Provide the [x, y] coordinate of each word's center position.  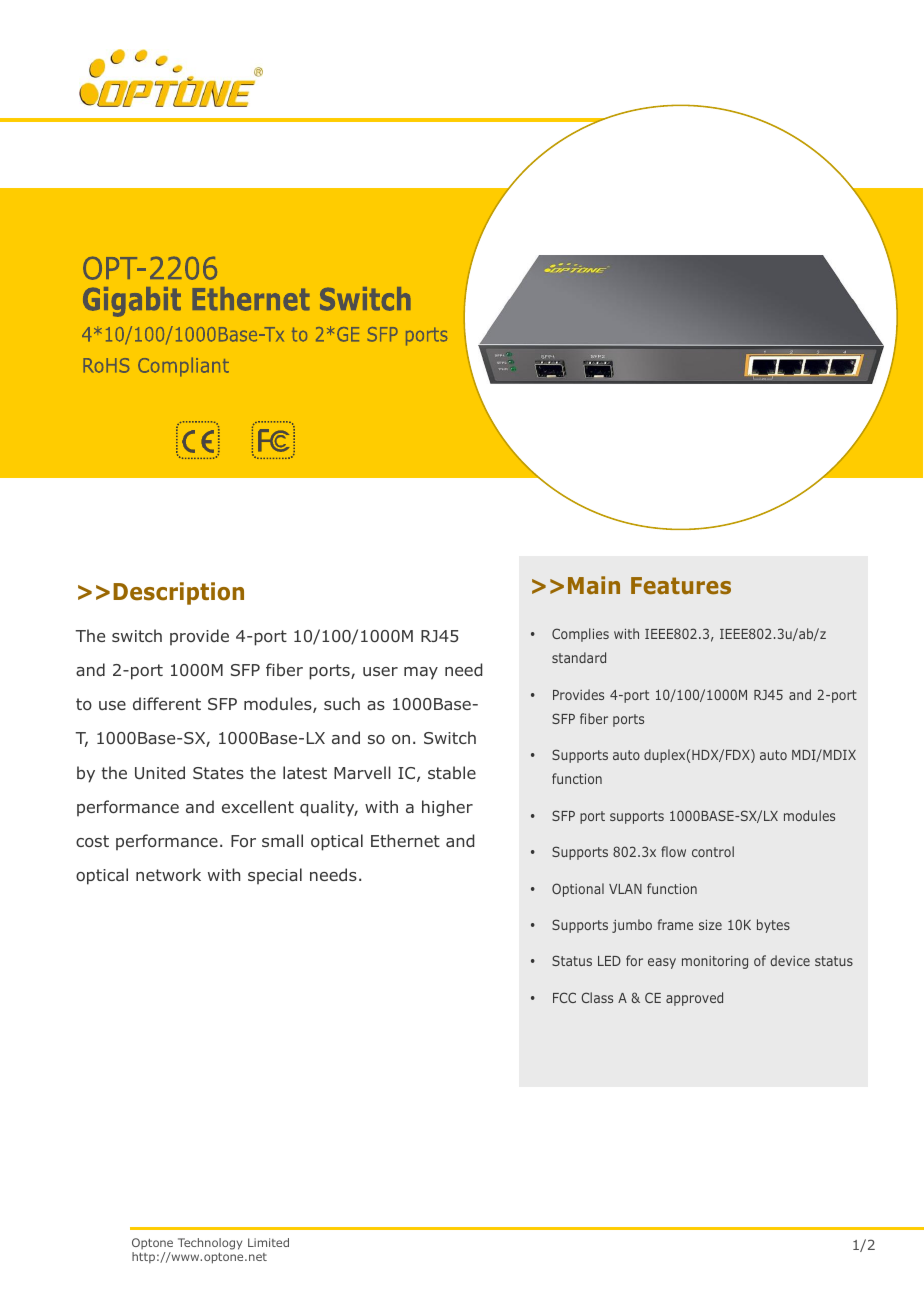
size [710, 925]
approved [694, 999]
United [160, 772]
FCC [564, 997]
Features [681, 586]
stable [452, 772]
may [421, 673]
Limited [268, 1242]
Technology [210, 1244]
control [713, 851]
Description [178, 593]
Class [597, 997]
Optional [578, 890]
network [168, 874]
